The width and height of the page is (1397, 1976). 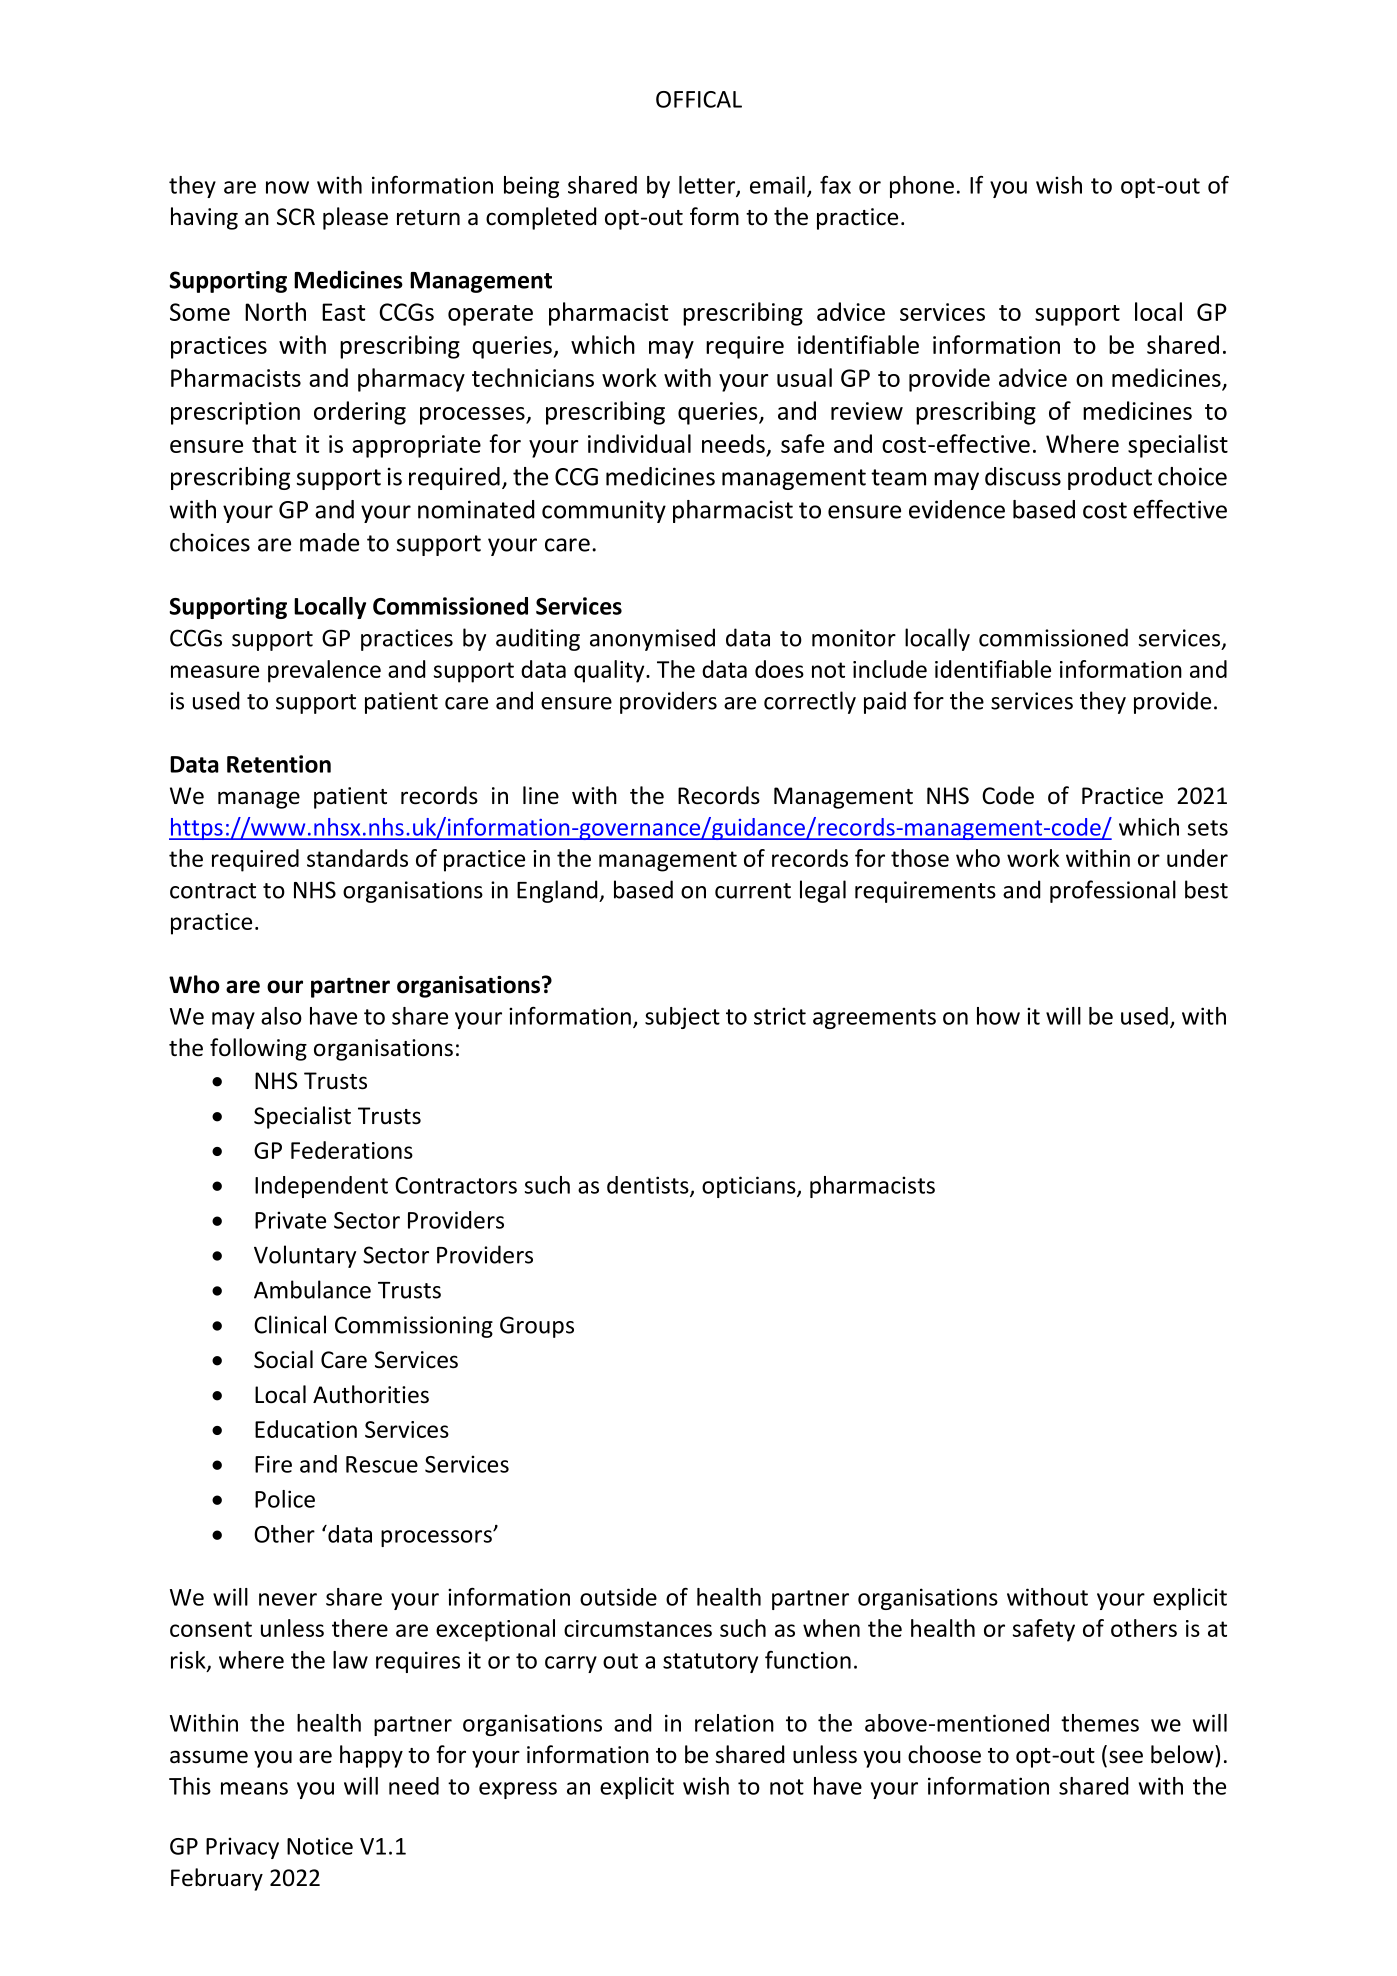 What do you see at coordinates (320, 1846) in the page?
I see `Notice` at bounding box center [320, 1846].
